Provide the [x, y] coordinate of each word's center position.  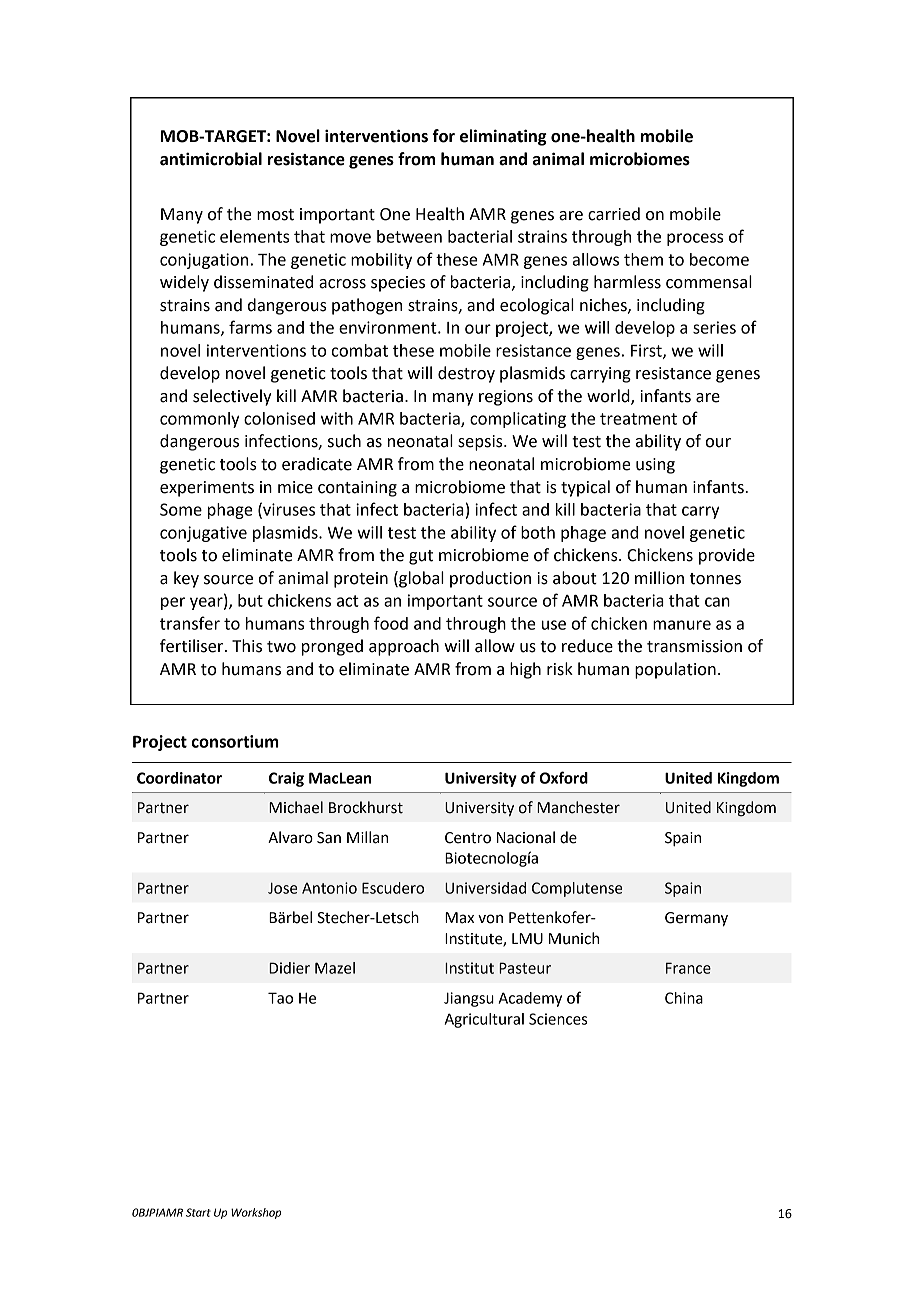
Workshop [256, 1213]
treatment [638, 419]
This [247, 646]
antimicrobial [211, 159]
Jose [283, 888]
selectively [232, 397]
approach [404, 647]
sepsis [481, 443]
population [675, 670]
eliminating [503, 137]
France [688, 968]
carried [614, 214]
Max [459, 918]
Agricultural [484, 1020]
